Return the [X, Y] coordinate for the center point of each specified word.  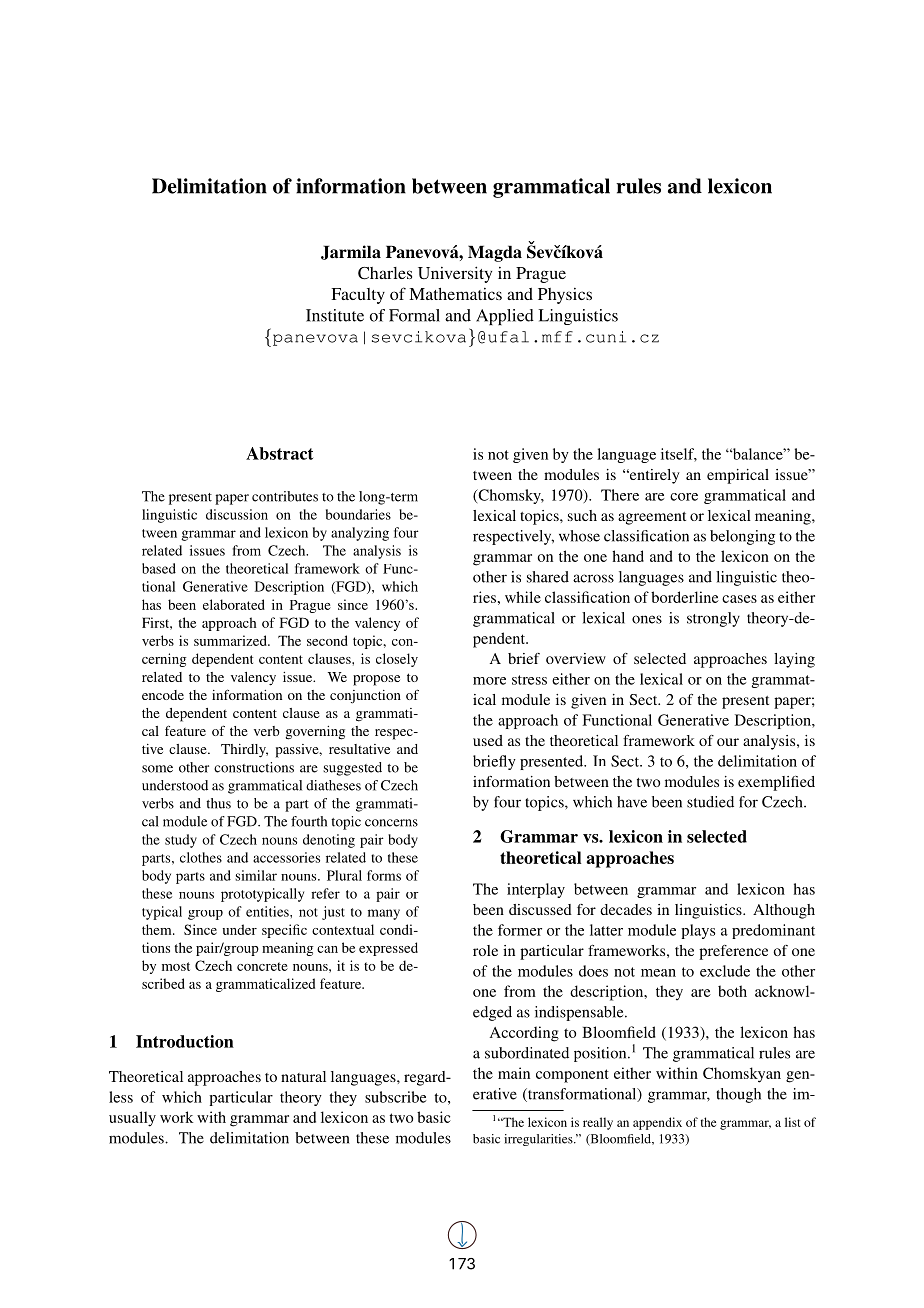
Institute [335, 315]
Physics [565, 296]
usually [132, 1119]
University [455, 274]
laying [794, 660]
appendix [657, 1123]
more [489, 681]
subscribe [395, 1097]
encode [163, 695]
